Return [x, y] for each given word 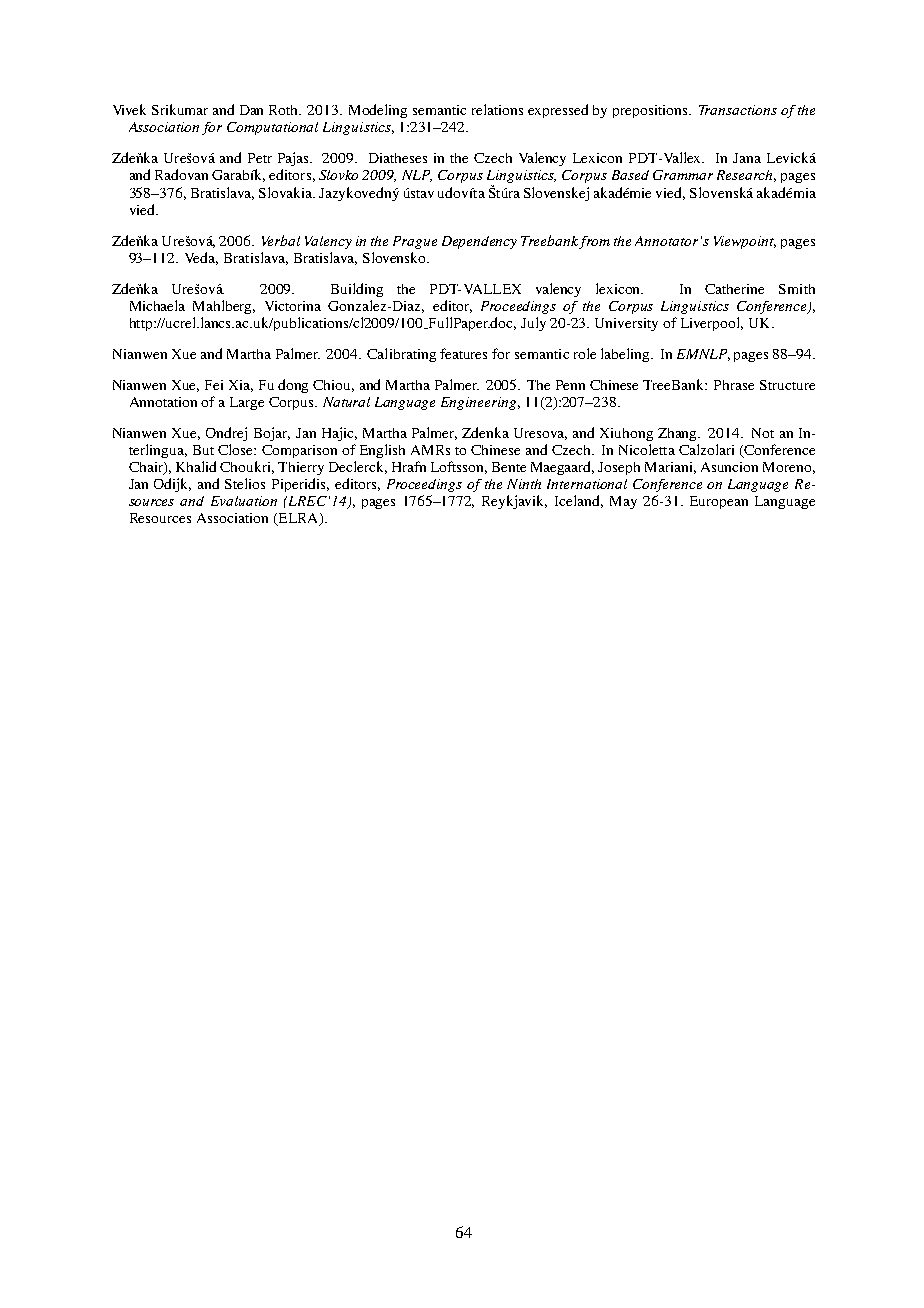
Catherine [734, 289]
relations [497, 109]
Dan [251, 110]
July [533, 324]
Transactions [738, 110]
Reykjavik [514, 502]
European [719, 502]
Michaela [157, 305]
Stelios [245, 483]
